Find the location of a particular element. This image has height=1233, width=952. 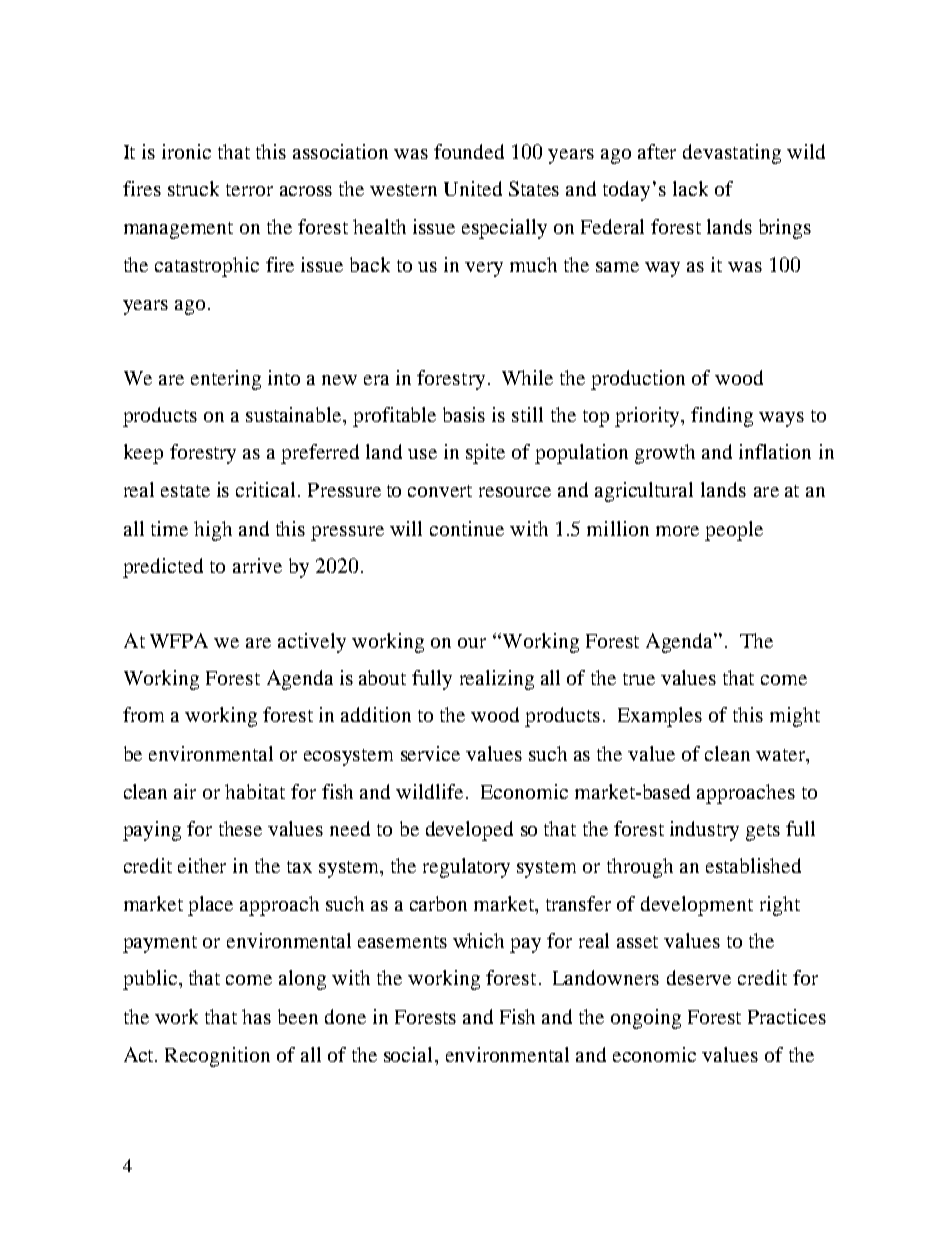

continue is located at coordinates (467, 528).
